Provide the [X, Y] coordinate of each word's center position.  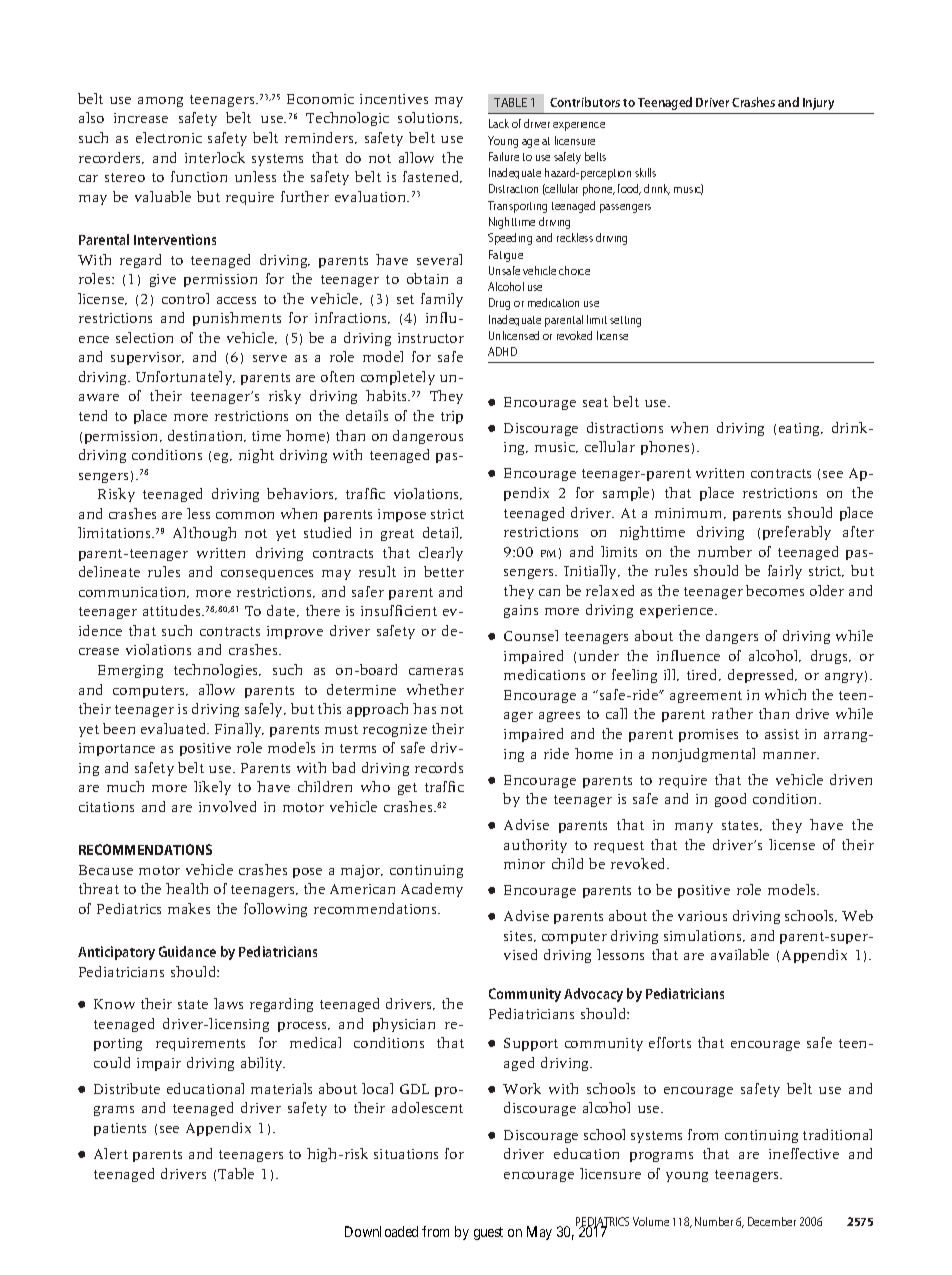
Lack [499, 123]
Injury [818, 104]
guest [488, 1233]
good [730, 800]
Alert [111, 1153]
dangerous [428, 437]
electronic [169, 137]
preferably [797, 533]
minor [524, 864]
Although [204, 534]
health [187, 888]
